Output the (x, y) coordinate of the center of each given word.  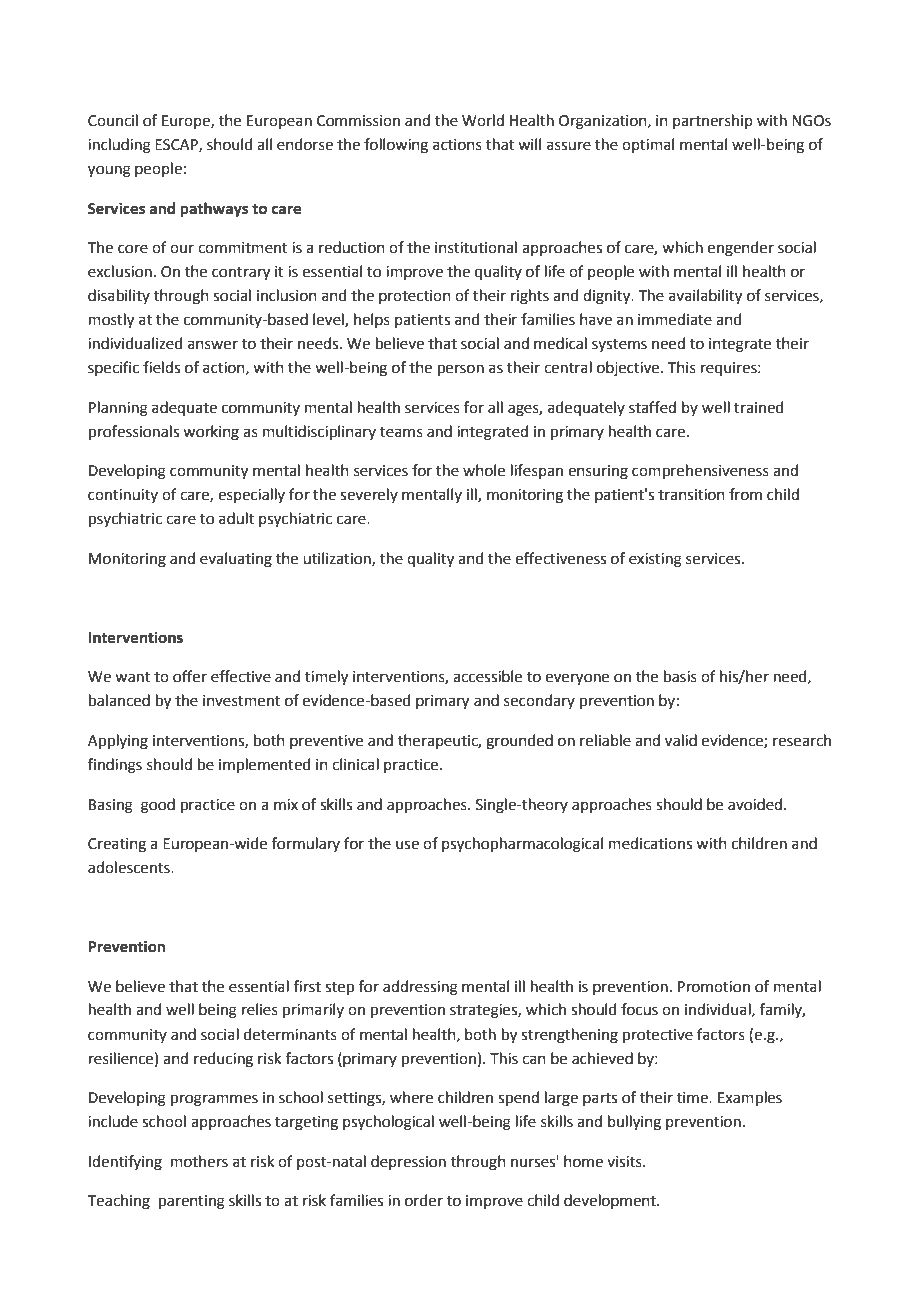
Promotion (714, 987)
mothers (199, 1161)
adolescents (130, 867)
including (119, 146)
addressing (420, 988)
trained (759, 407)
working (211, 433)
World (483, 120)
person (461, 370)
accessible (487, 676)
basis (680, 676)
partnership (713, 121)
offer (190, 676)
